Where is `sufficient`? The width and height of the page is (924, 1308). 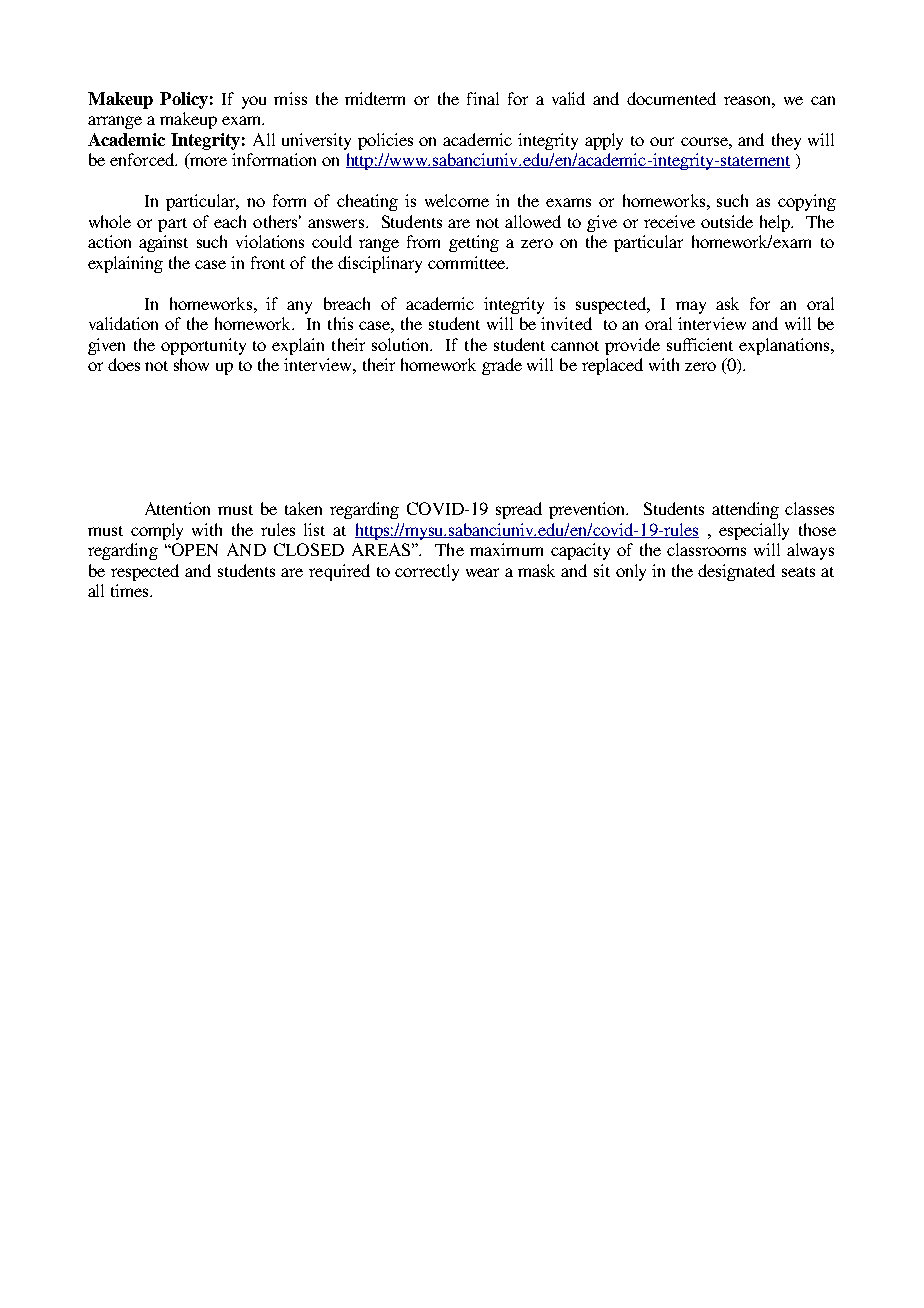 sufficient is located at coordinates (700, 344).
